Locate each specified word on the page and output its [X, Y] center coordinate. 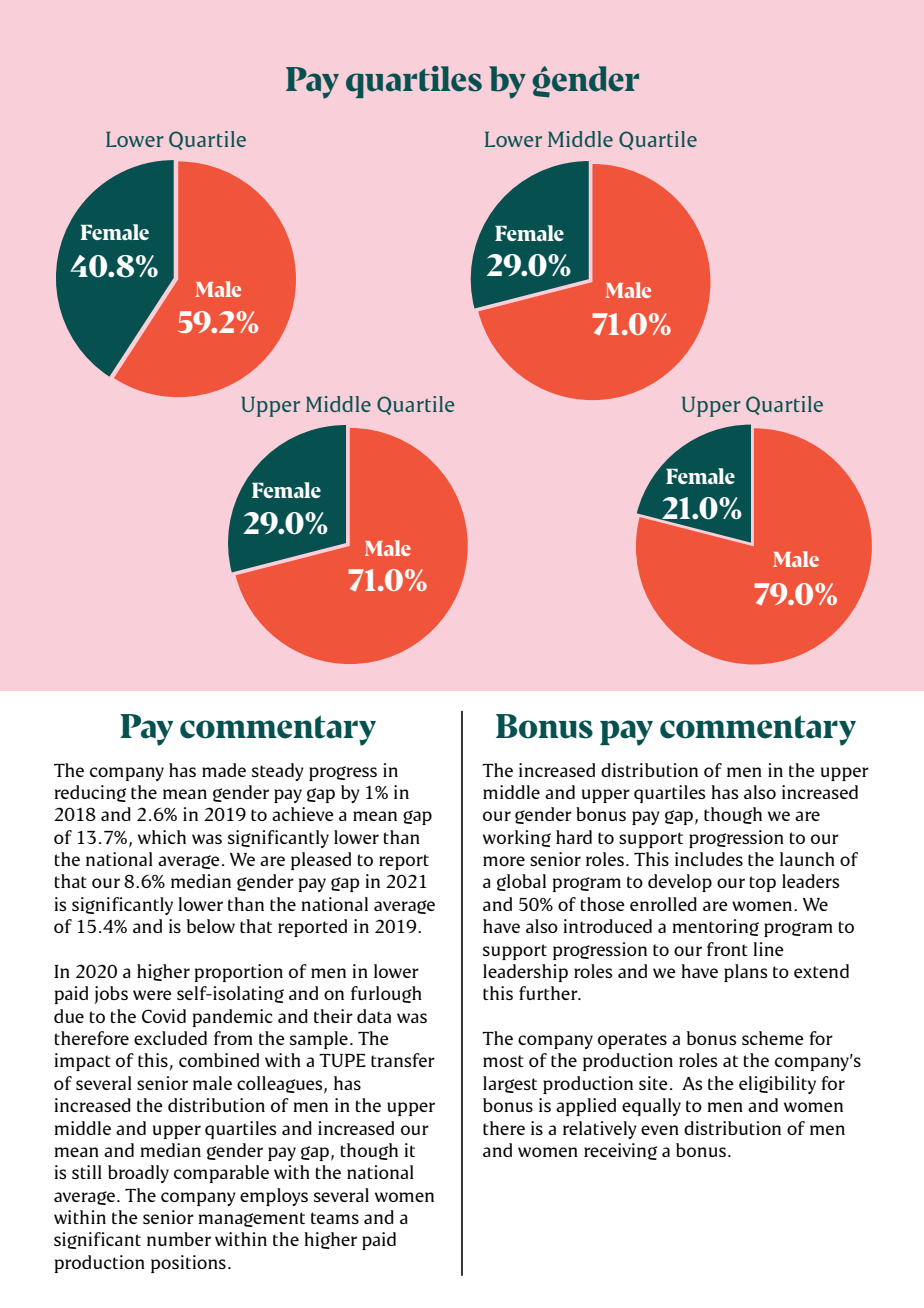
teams [335, 1218]
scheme [773, 1038]
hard [574, 837]
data [374, 1016]
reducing [90, 793]
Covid [164, 1016]
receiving [620, 1151]
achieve [303, 814]
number [179, 1239]
